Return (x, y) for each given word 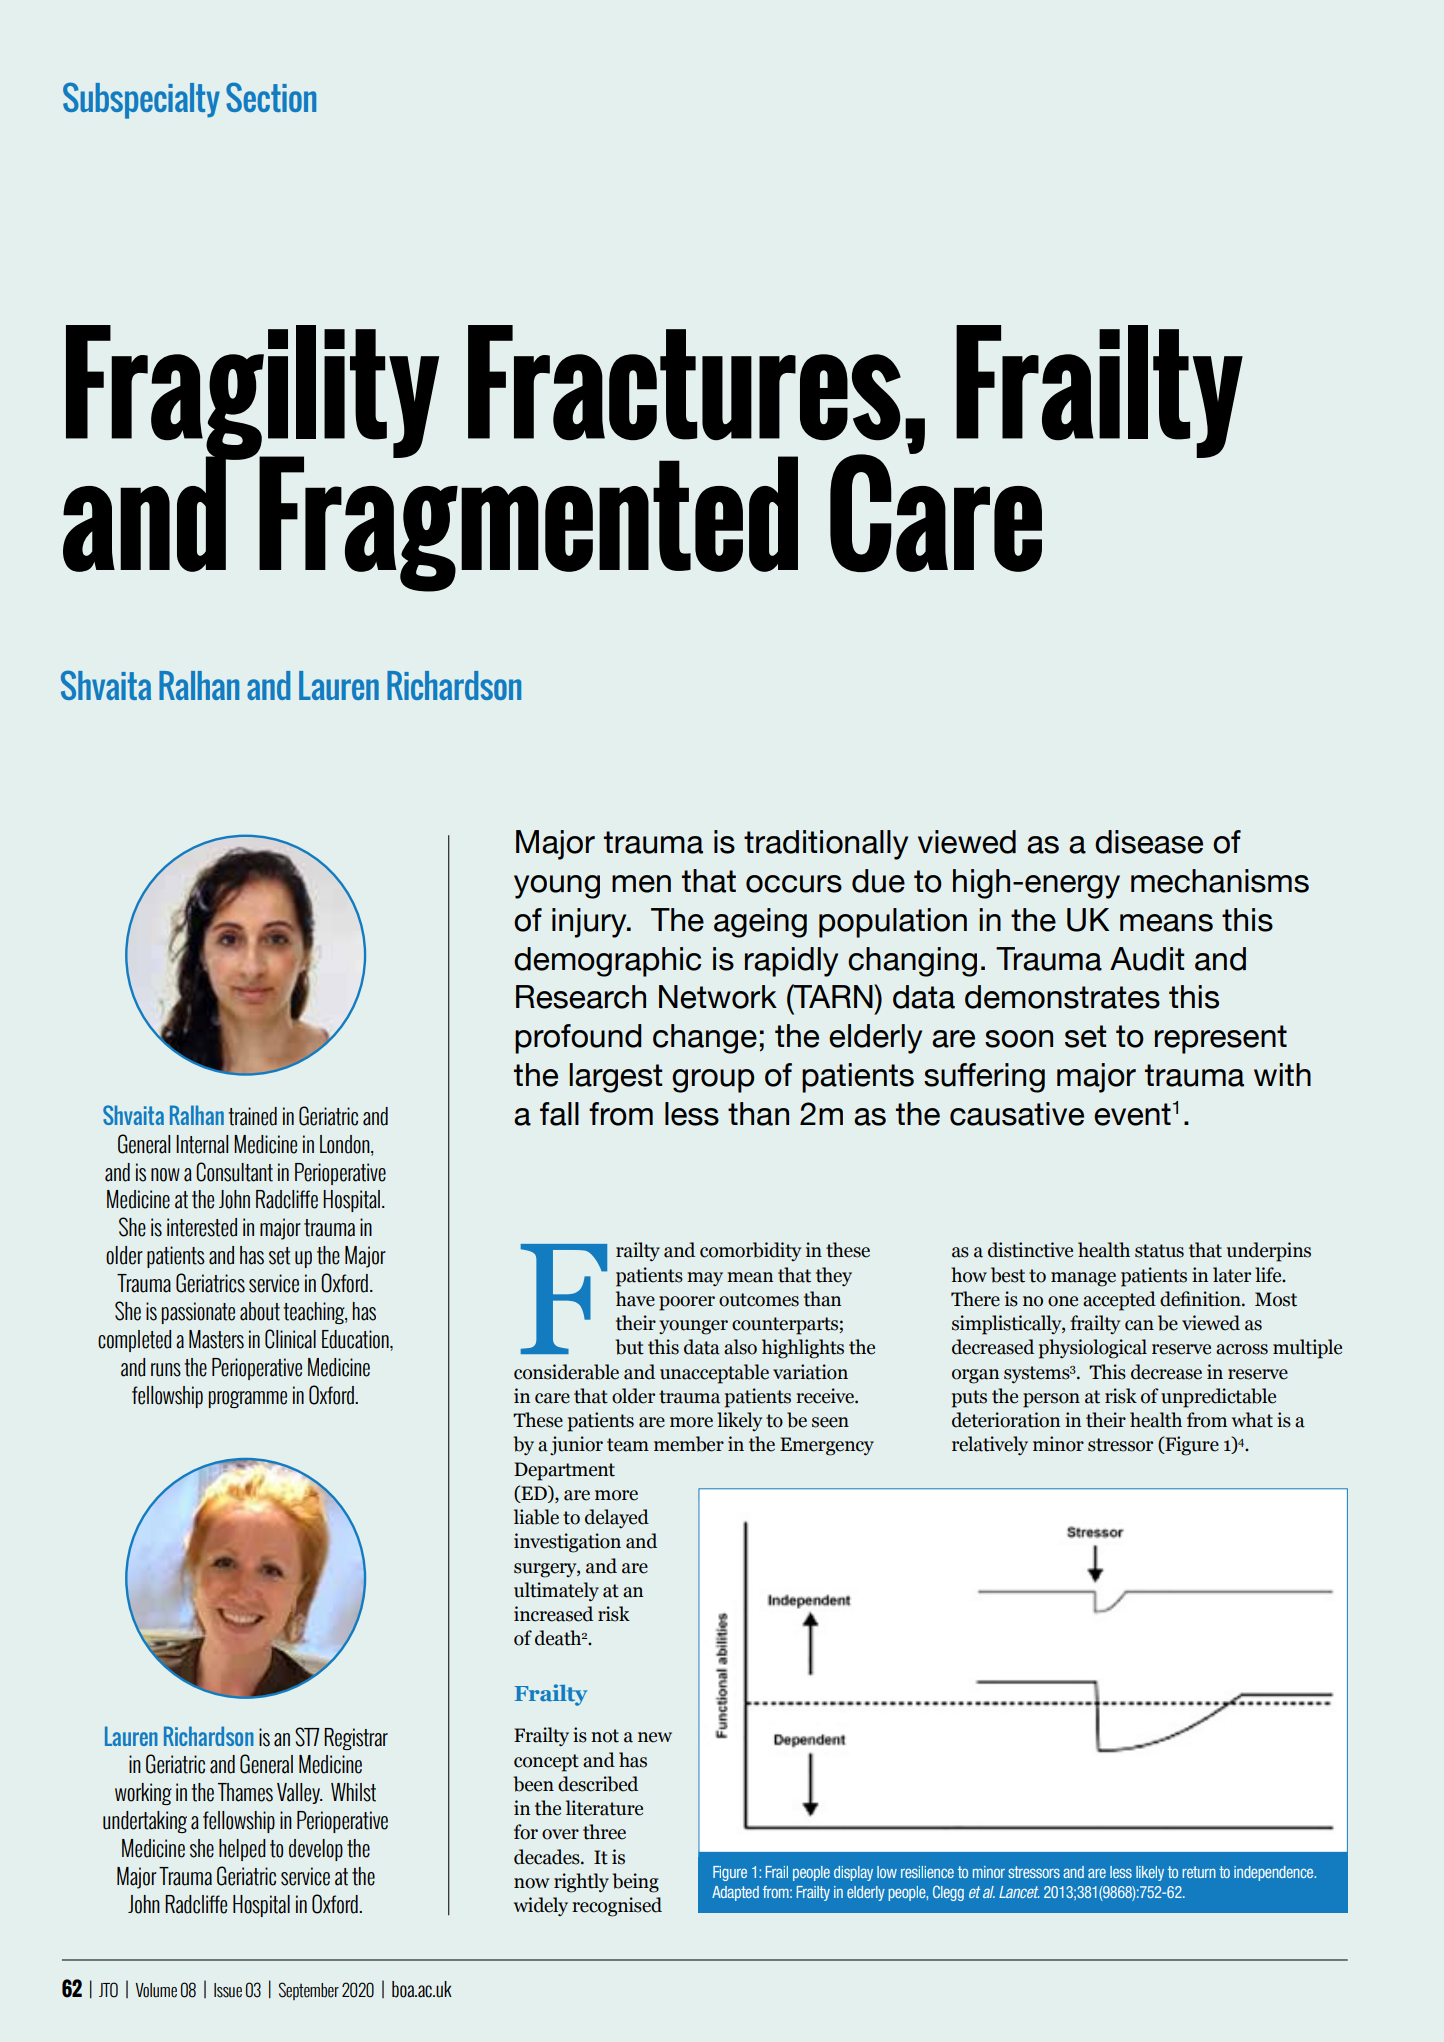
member (689, 1444)
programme (247, 1399)
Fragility (252, 393)
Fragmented (528, 523)
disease (1149, 842)
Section (271, 97)
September (309, 1991)
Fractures (684, 383)
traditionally (826, 845)
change (705, 1039)
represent (1221, 1039)
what (1252, 1420)
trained (252, 1116)
